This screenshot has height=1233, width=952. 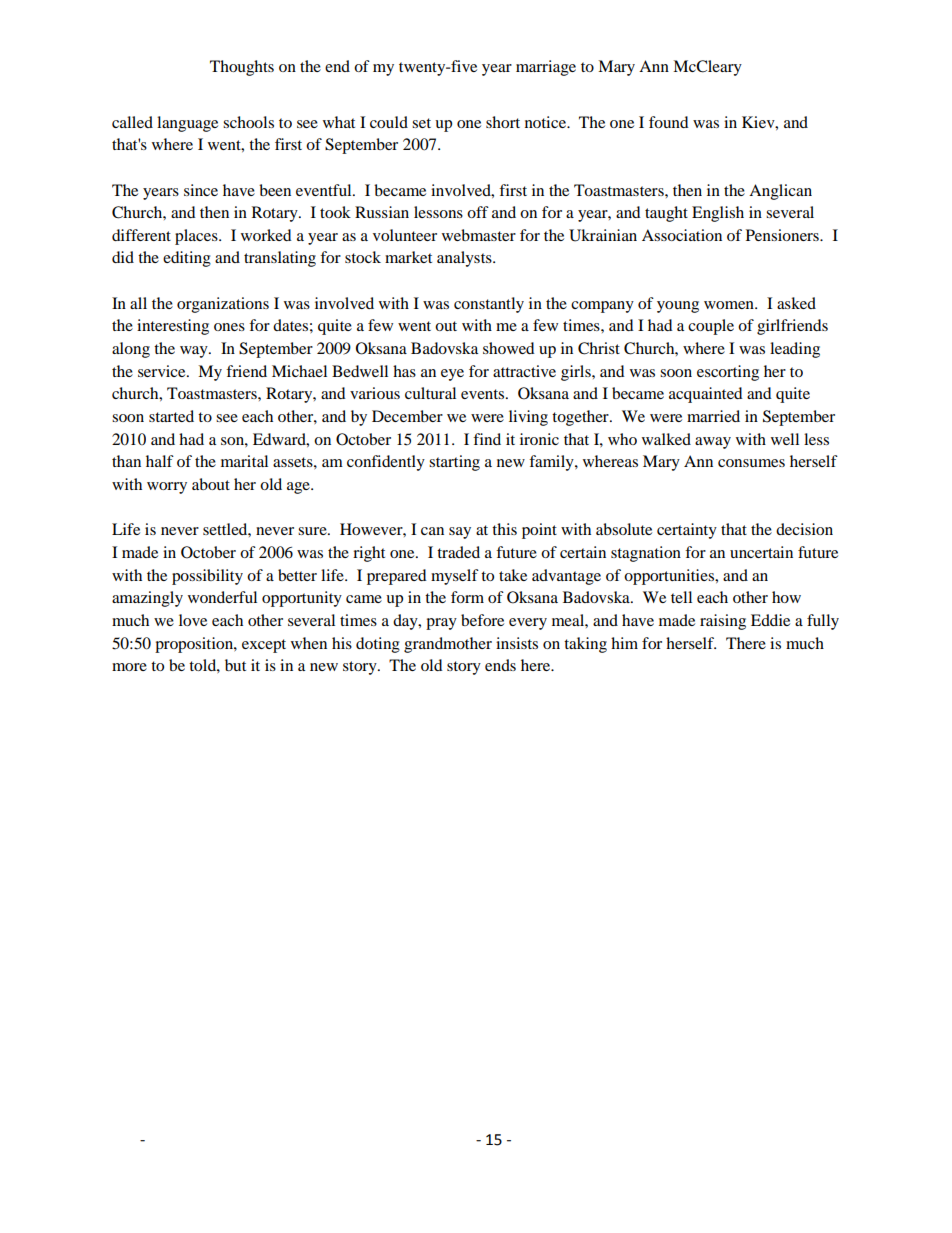 I want to click on marriage, so click(x=546, y=68).
